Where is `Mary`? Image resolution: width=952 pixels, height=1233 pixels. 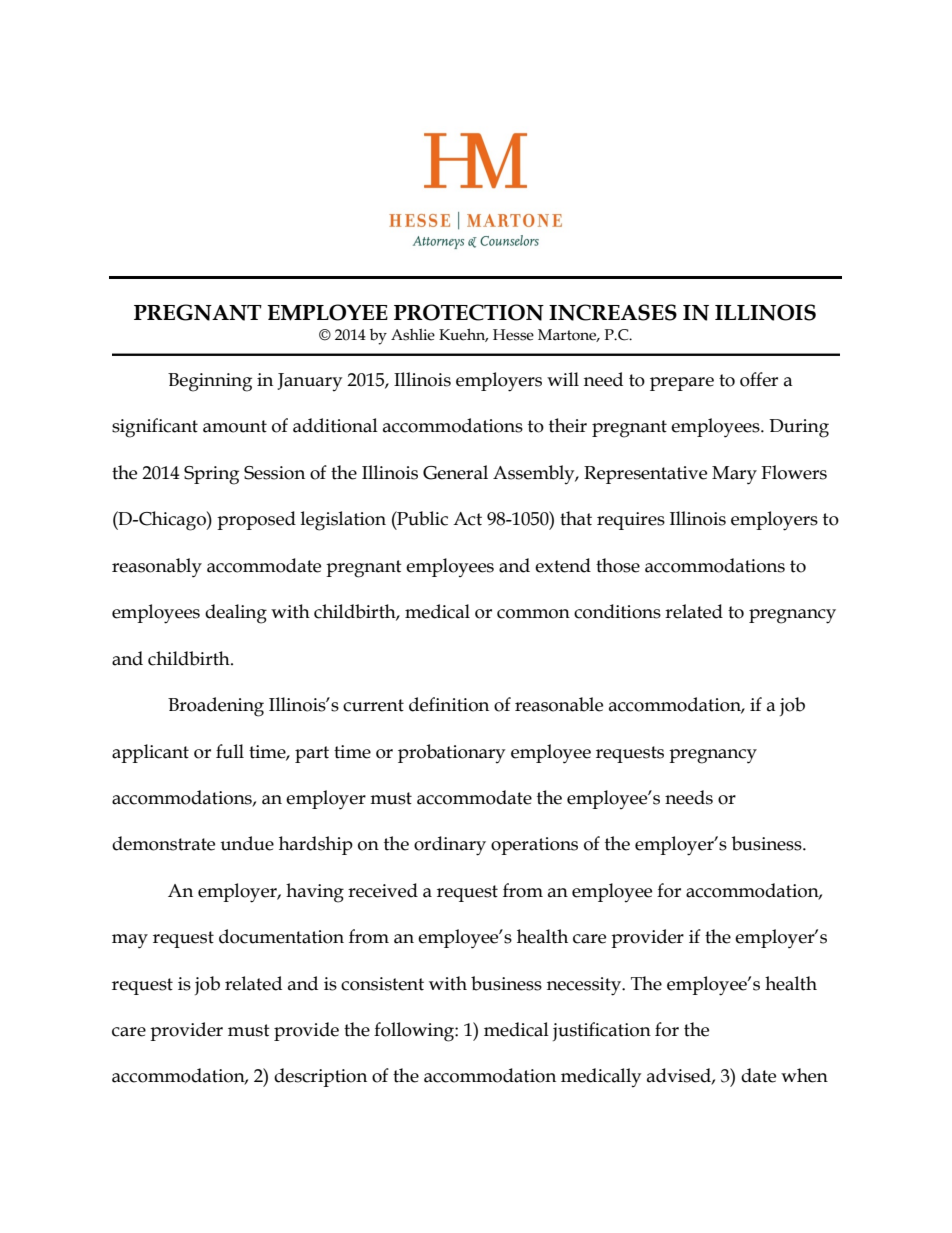
Mary is located at coordinates (734, 475).
